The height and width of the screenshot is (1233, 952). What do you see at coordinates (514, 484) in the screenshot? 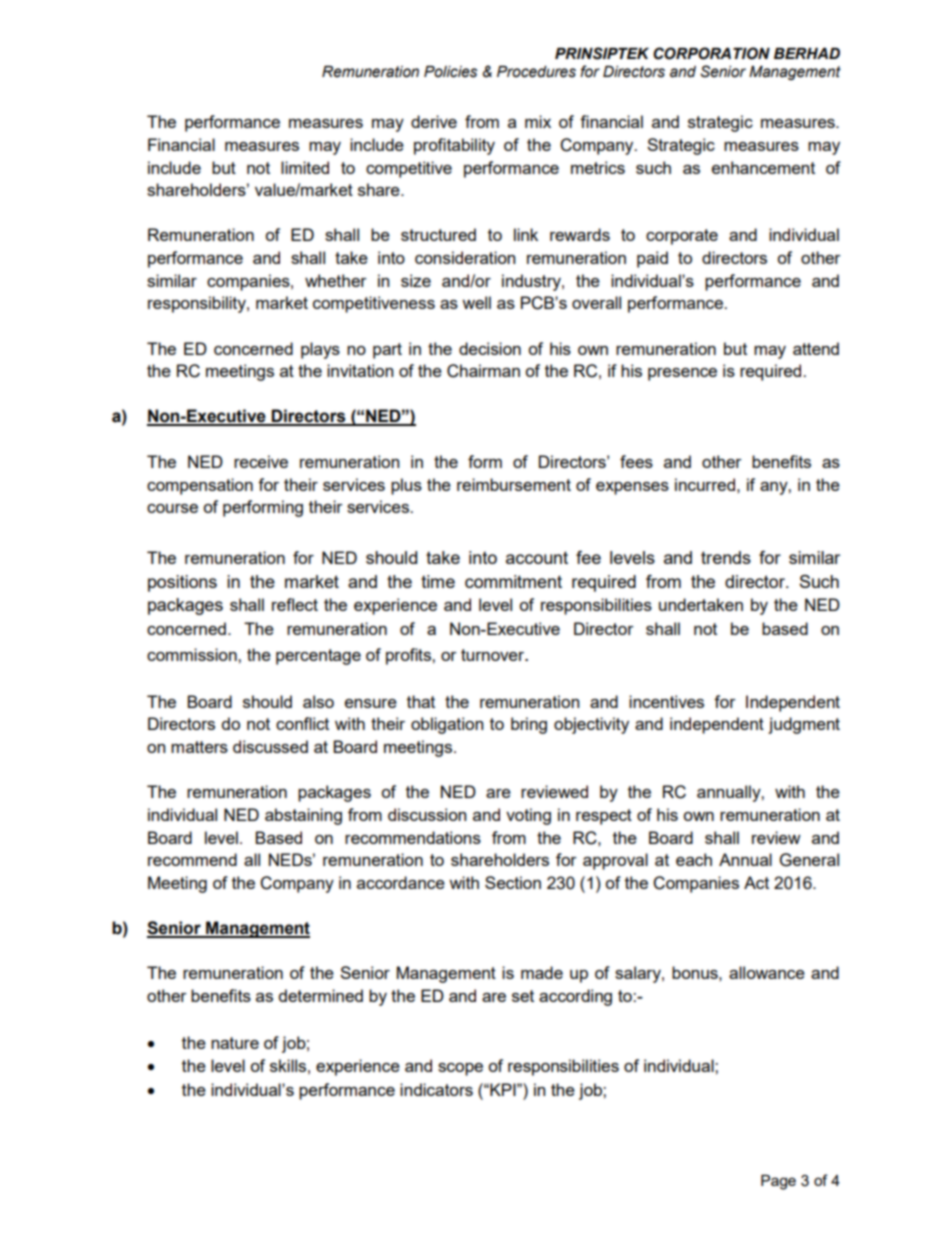
I see `reimbursement` at bounding box center [514, 484].
